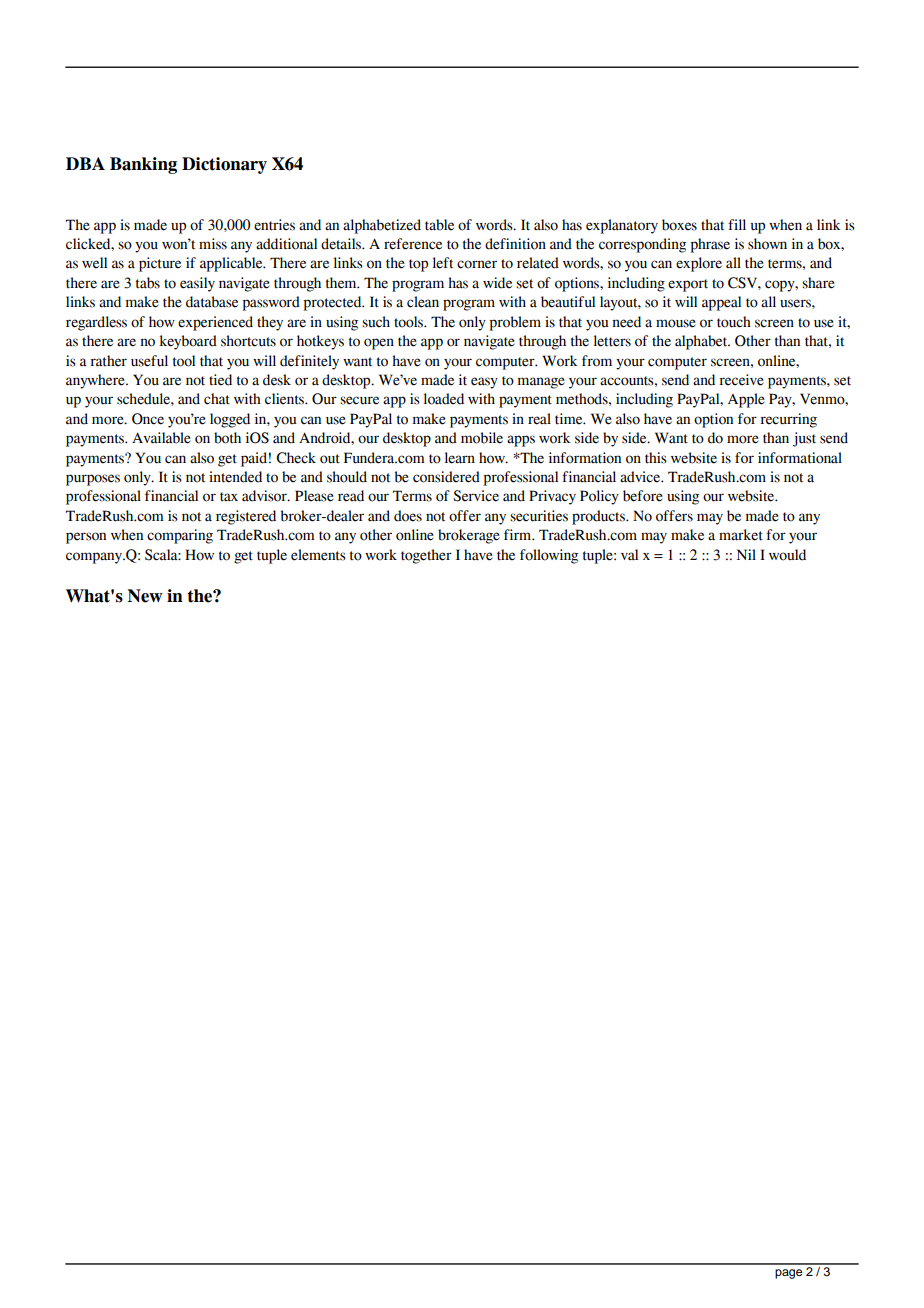 The width and height of the document is (924, 1308). Describe the element at coordinates (787, 555) in the document. I see `would` at that location.
